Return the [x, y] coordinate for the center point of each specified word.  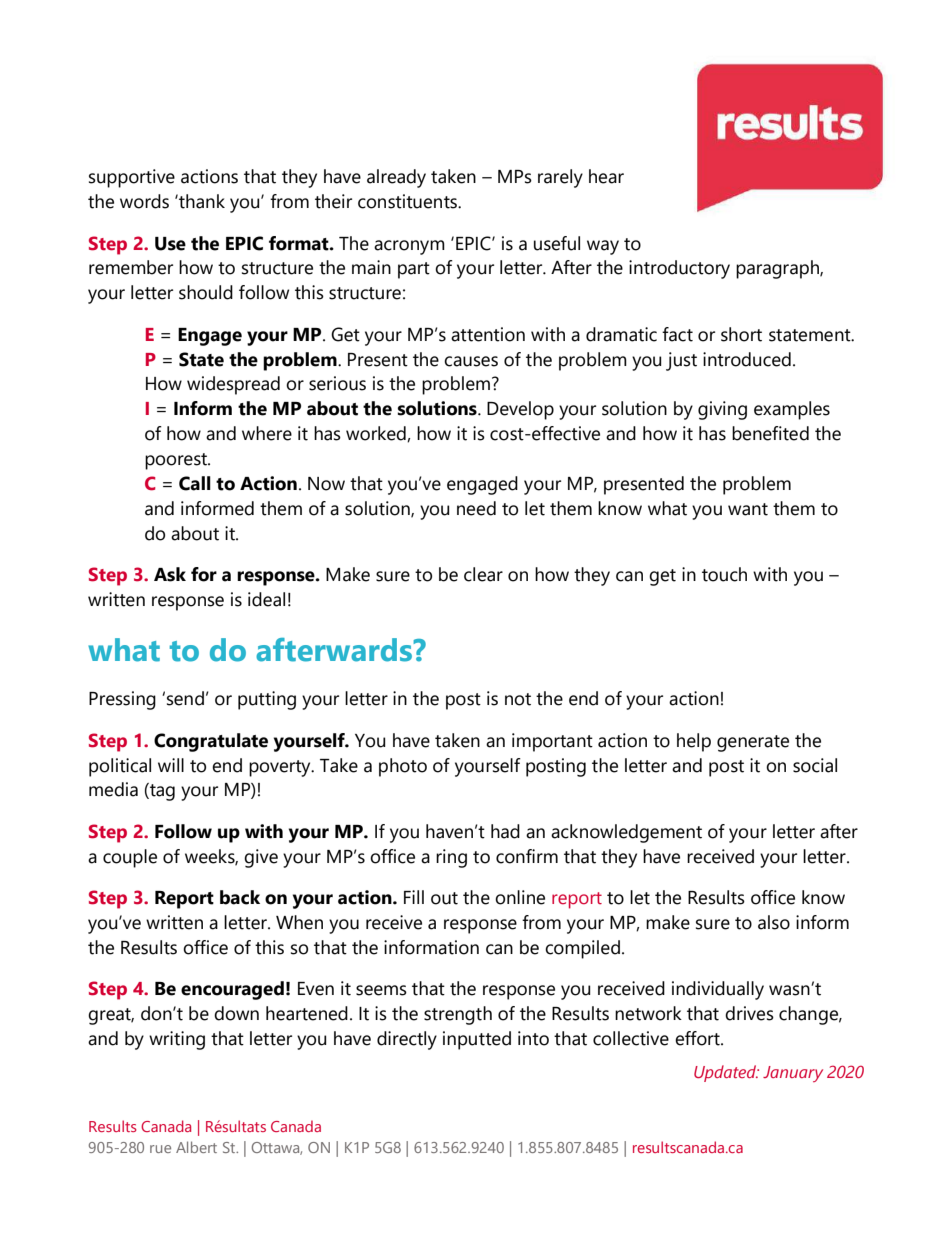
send [185, 698]
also [774, 922]
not [518, 699]
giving [722, 410]
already [396, 178]
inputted [477, 1040]
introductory [679, 269]
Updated [726, 1073]
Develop [520, 410]
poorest [177, 461]
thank [201, 201]
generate [753, 743]
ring [451, 858]
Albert [196, 1147]
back [240, 897]
